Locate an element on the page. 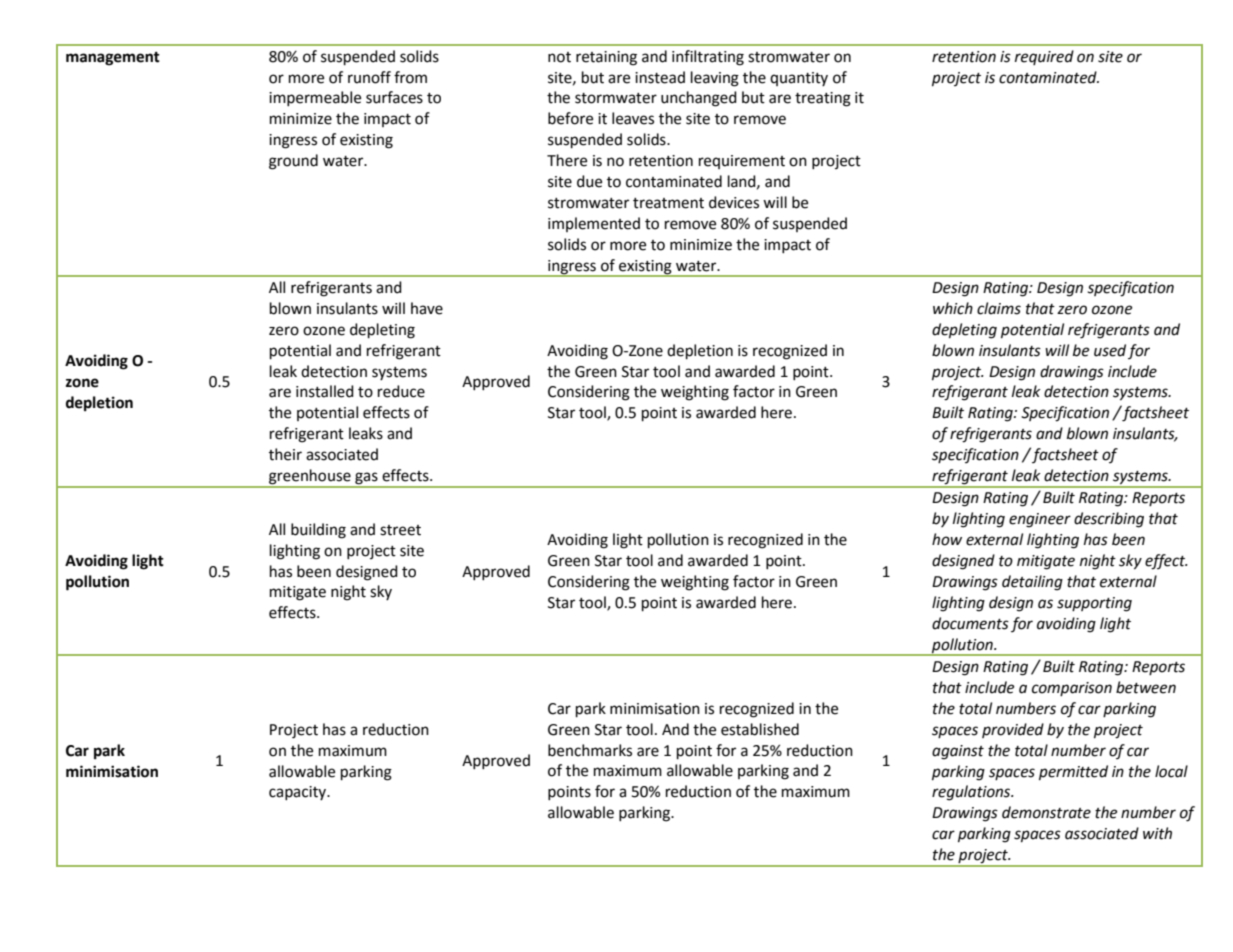  benchmarks is located at coordinates (590, 750).
